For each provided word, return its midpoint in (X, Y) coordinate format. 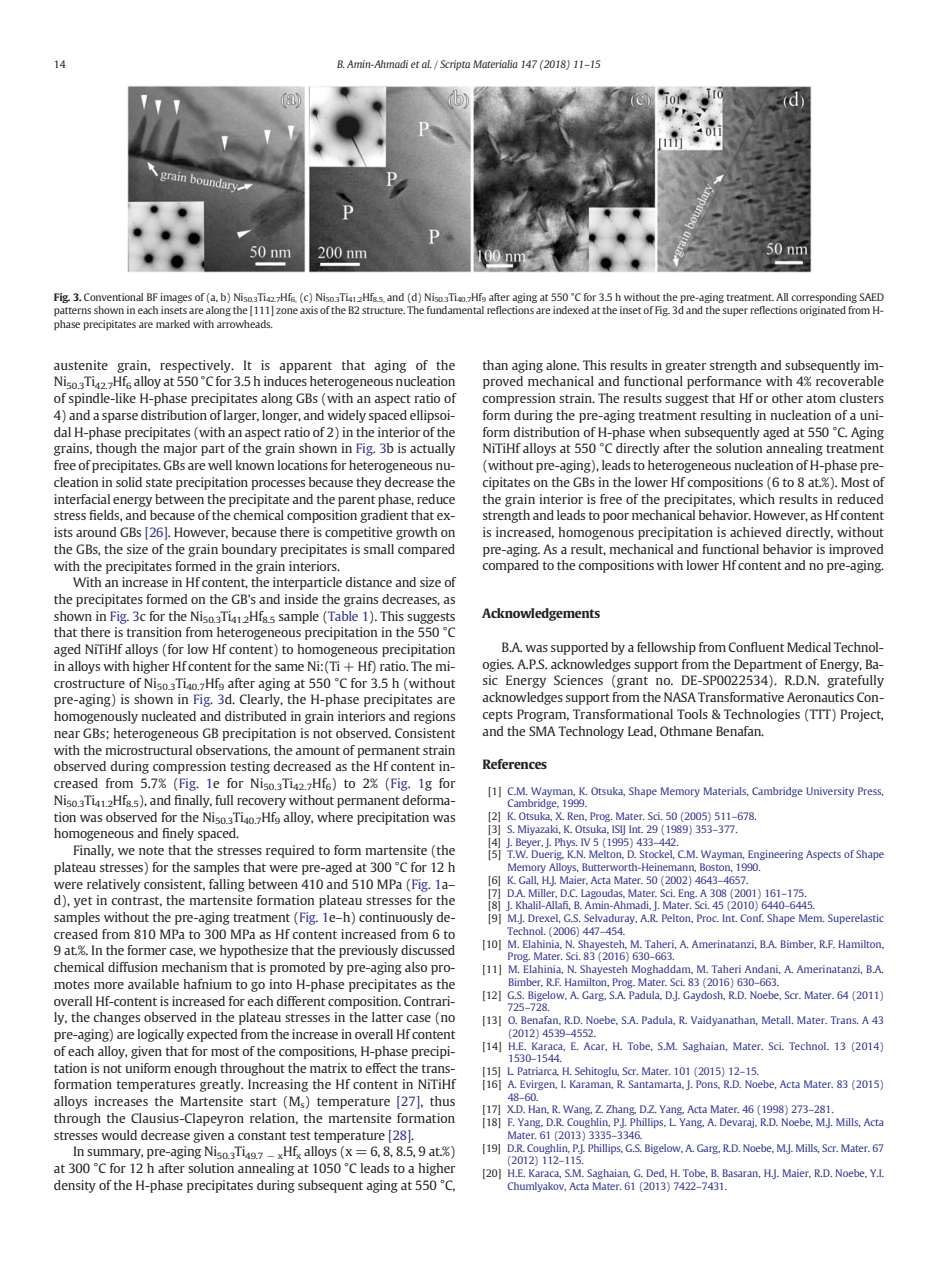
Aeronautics (820, 697)
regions (434, 717)
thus (442, 1101)
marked (173, 324)
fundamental (455, 310)
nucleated (169, 716)
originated (823, 311)
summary (115, 1154)
